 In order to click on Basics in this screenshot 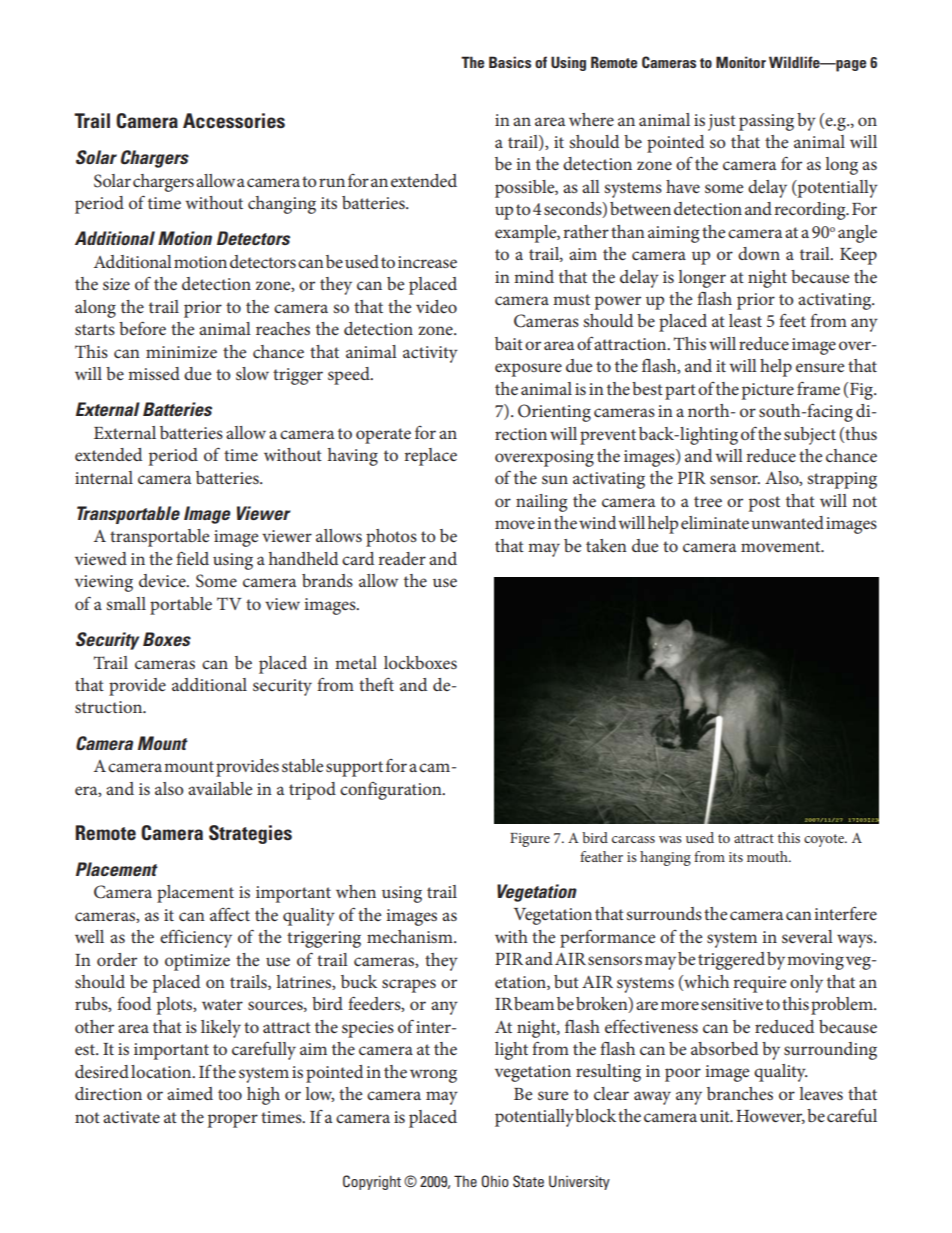, I will do `click(510, 62)`.
